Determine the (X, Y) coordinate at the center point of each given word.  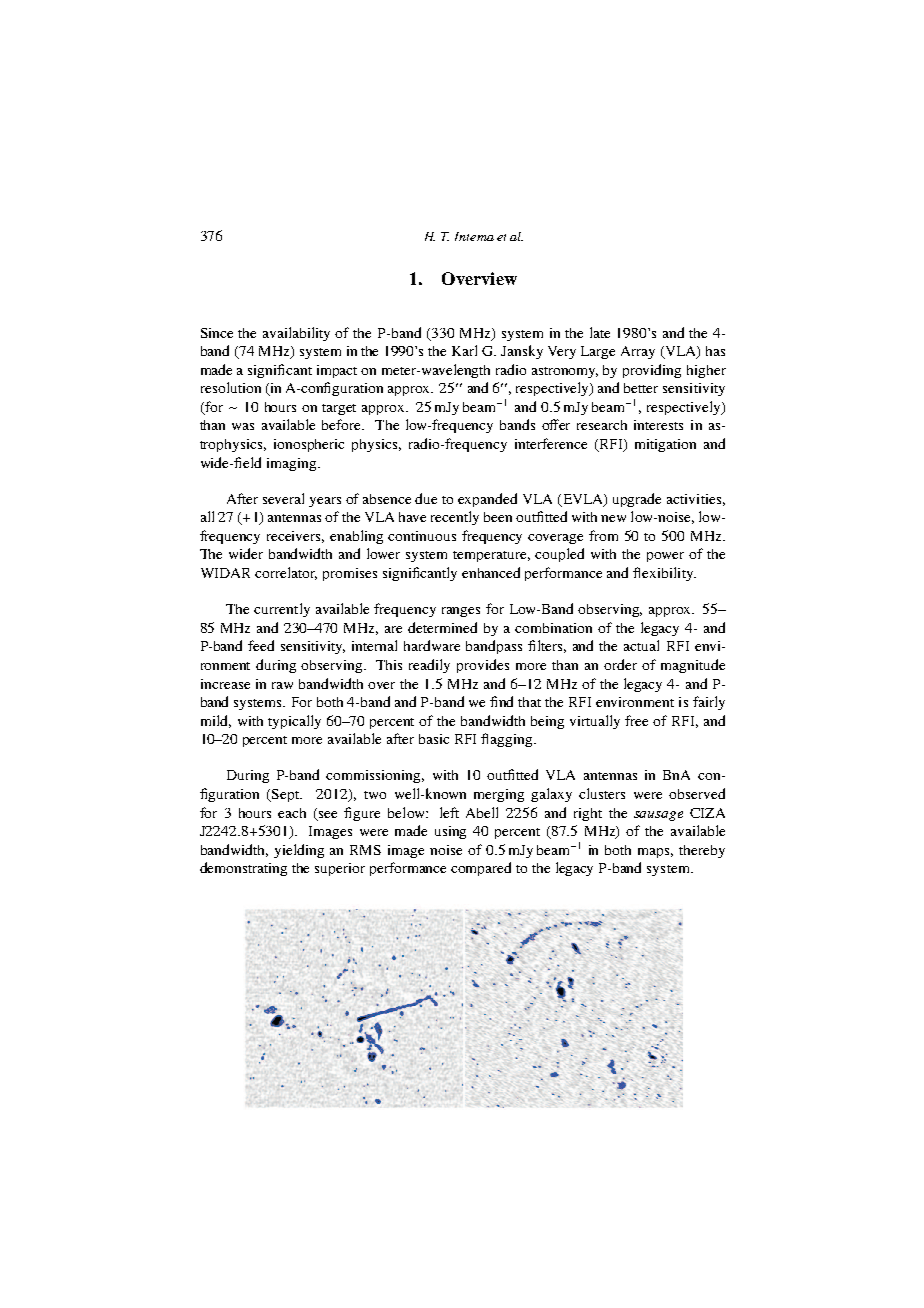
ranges (461, 612)
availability (296, 334)
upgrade (637, 500)
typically (294, 722)
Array (638, 352)
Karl (464, 350)
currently (282, 610)
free (636, 720)
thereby (702, 851)
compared (481, 869)
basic (434, 739)
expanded (487, 500)
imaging (293, 464)
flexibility (664, 574)
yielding (299, 851)
